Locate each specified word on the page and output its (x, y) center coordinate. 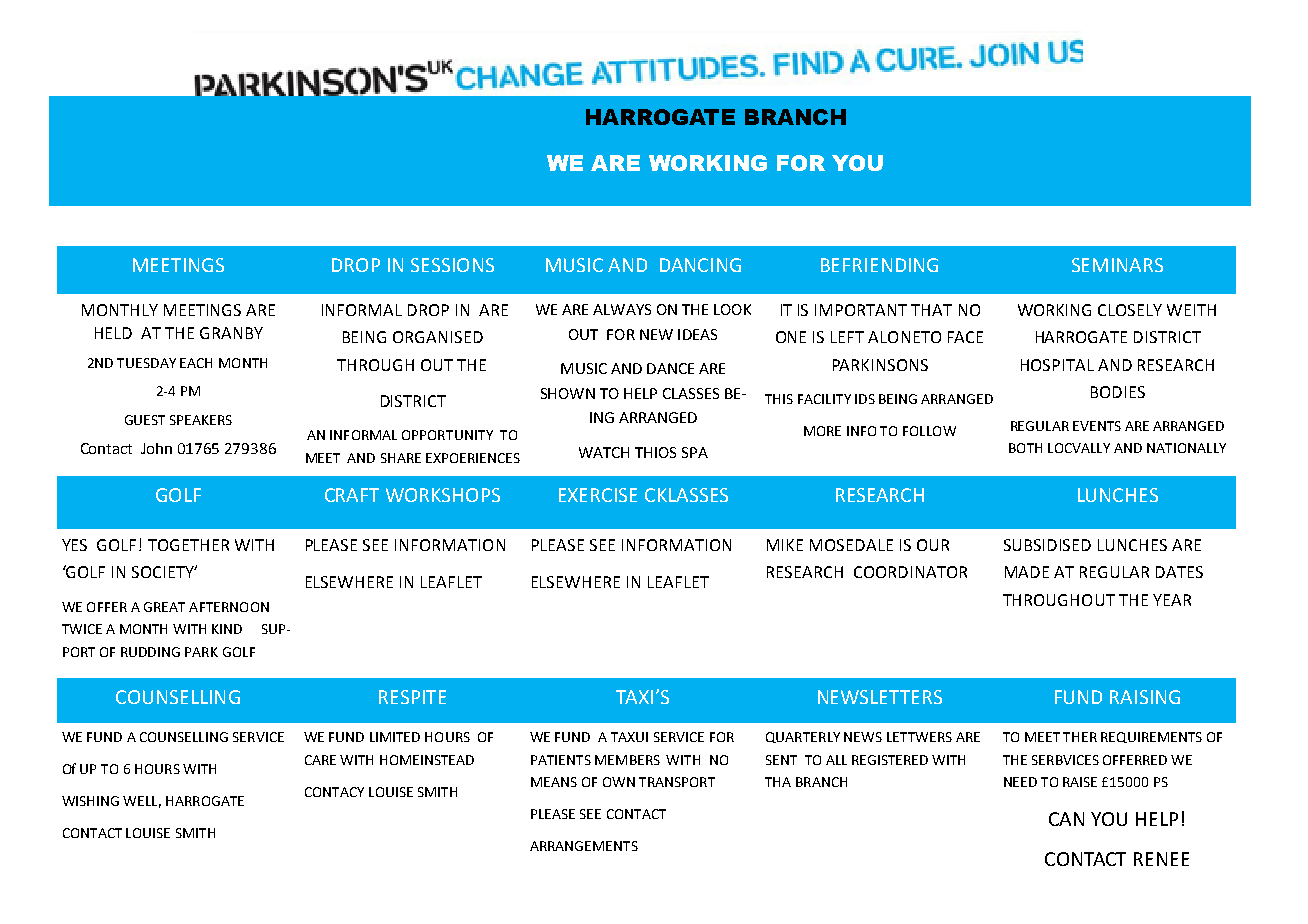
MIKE (785, 545)
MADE (1027, 572)
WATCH (604, 452)
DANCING (700, 265)
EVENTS (1097, 426)
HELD (113, 333)
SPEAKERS (201, 420)
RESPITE (412, 697)
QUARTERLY (803, 737)
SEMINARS (1117, 265)
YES (74, 545)
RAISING (1145, 697)
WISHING (90, 801)
